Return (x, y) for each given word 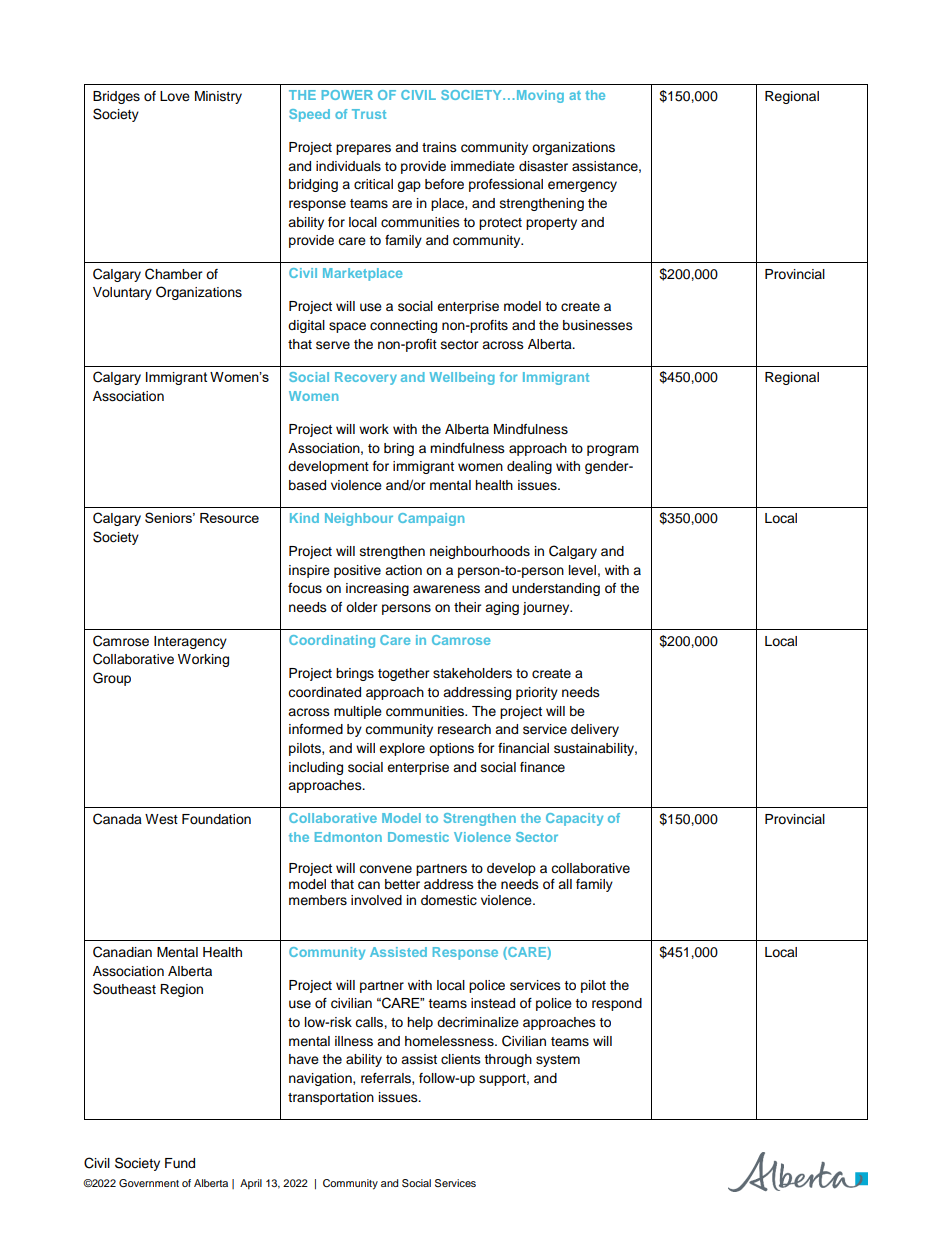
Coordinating (332, 641)
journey (547, 608)
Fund (180, 1163)
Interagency (190, 642)
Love (175, 96)
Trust (369, 114)
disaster (543, 166)
